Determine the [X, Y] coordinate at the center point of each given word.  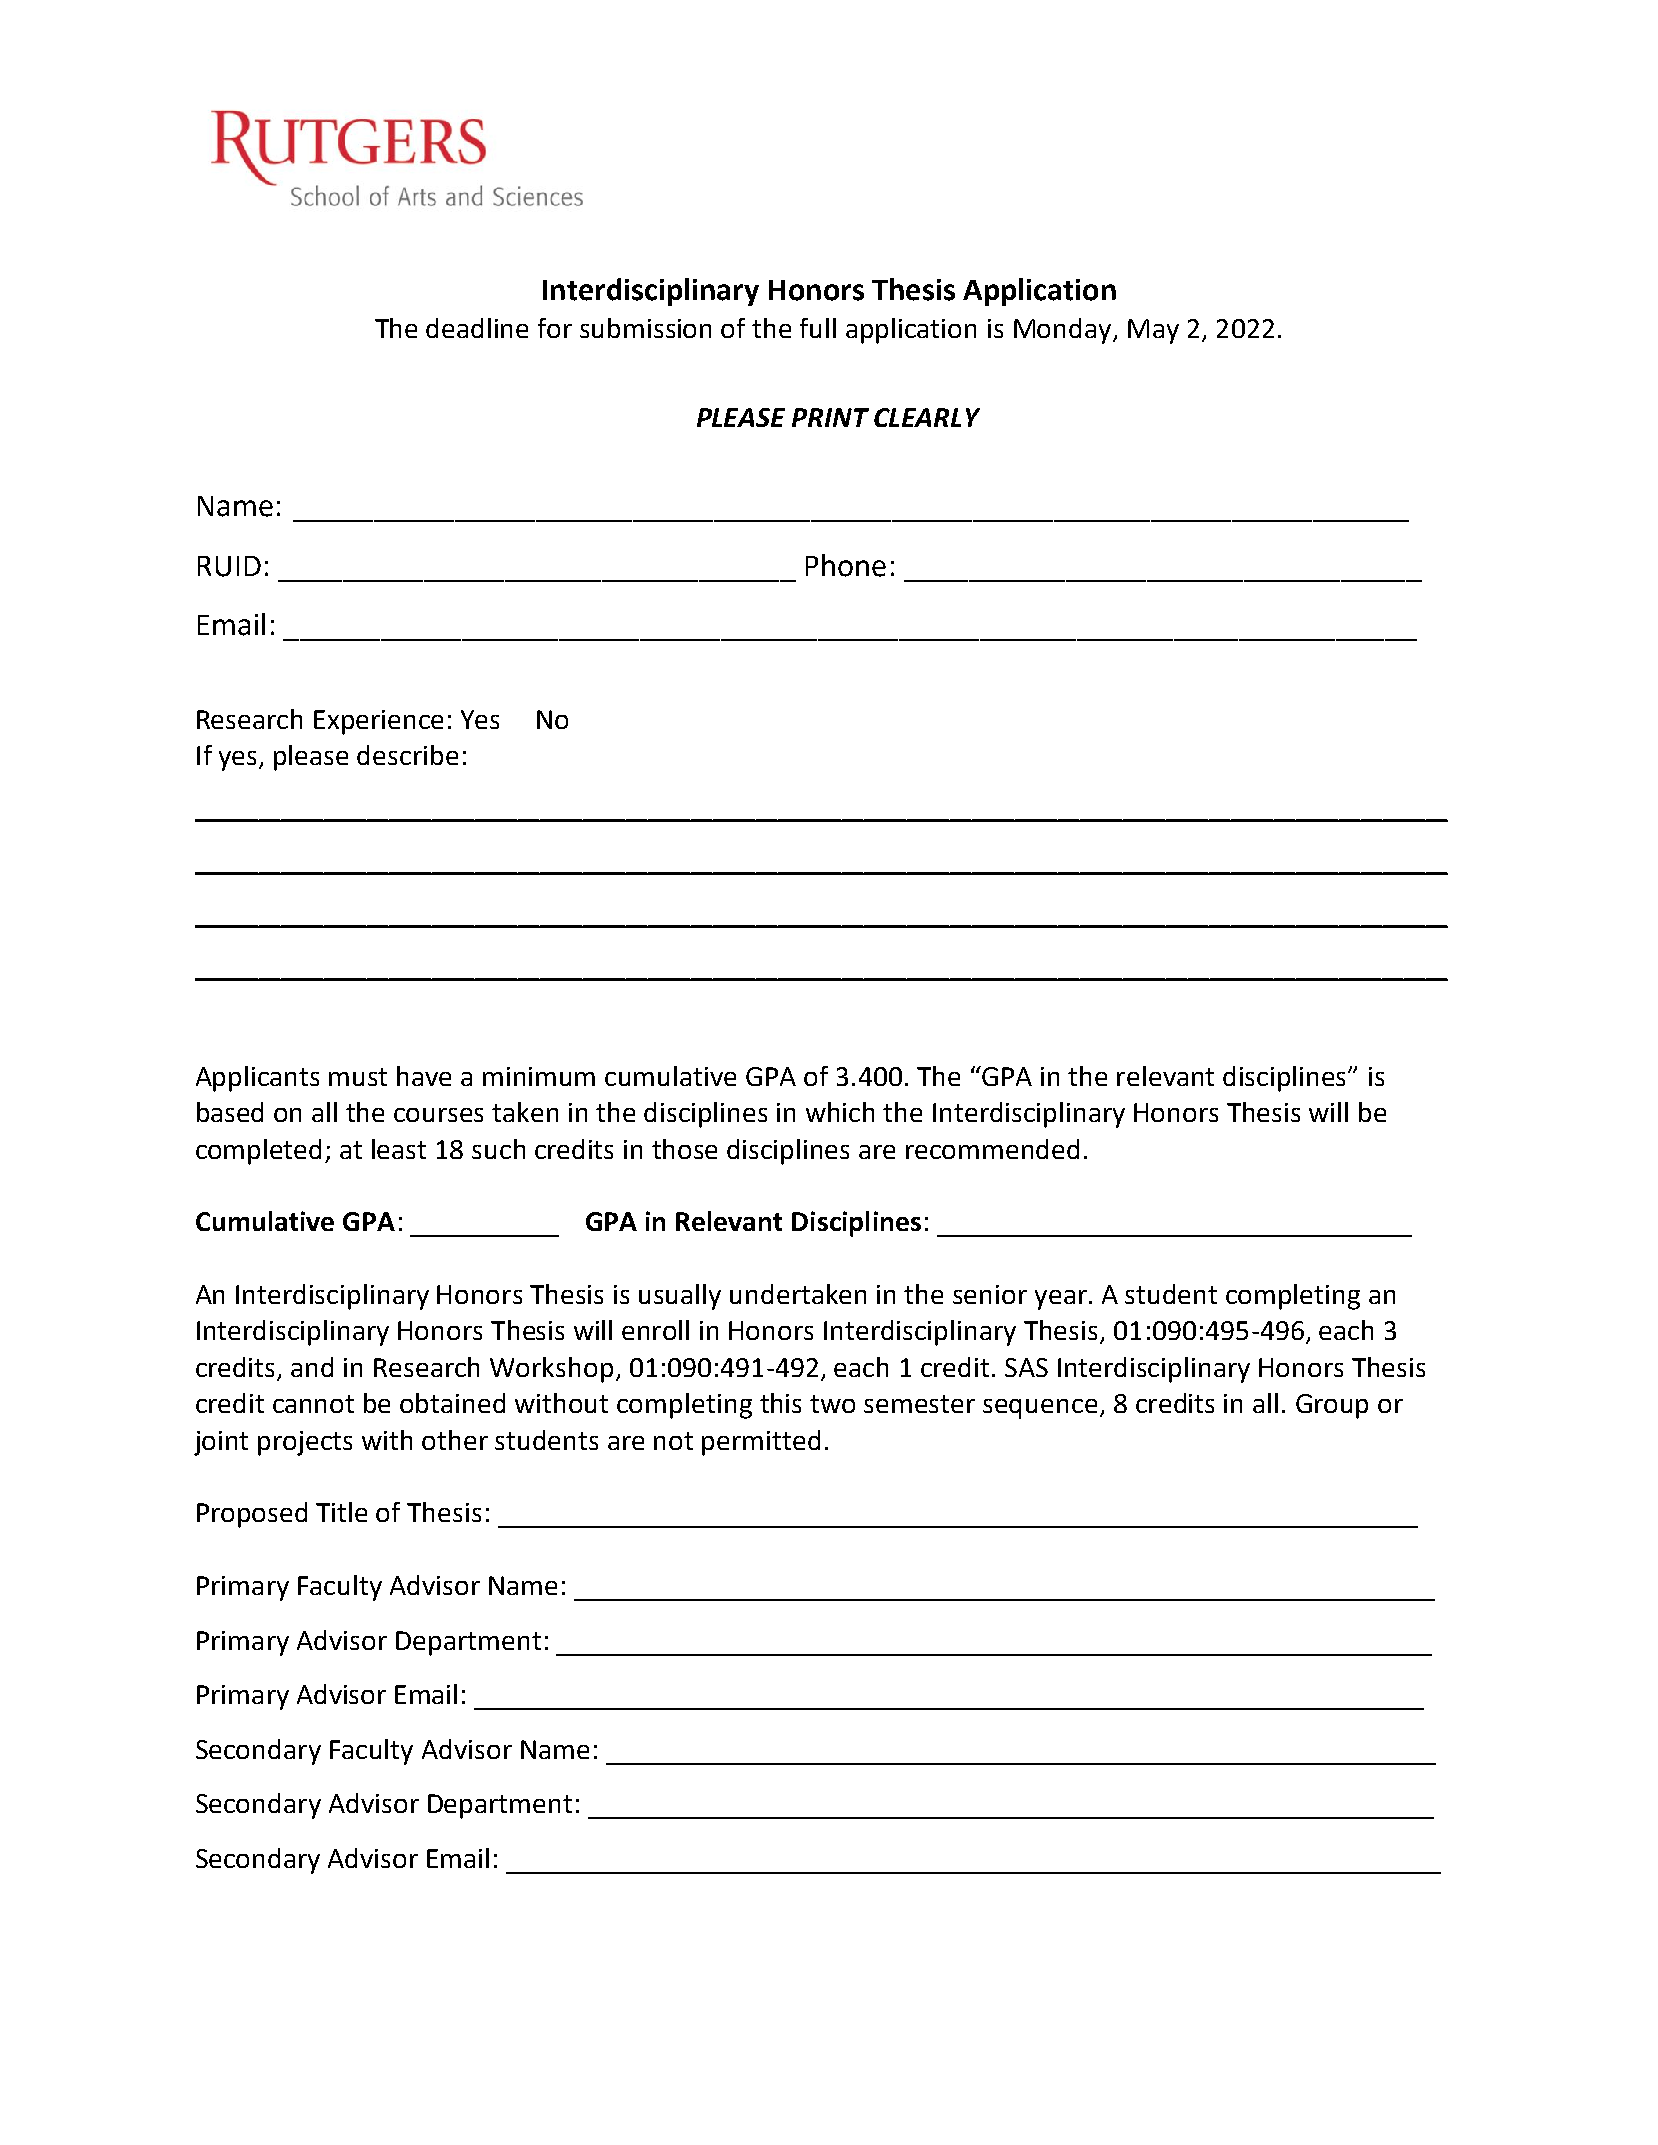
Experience [378, 722]
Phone [846, 565]
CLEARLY [927, 417]
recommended [992, 1149]
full [818, 328]
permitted [761, 1443]
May [1153, 331]
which [840, 1112]
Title [341, 1512]
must [358, 1077]
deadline [477, 328]
